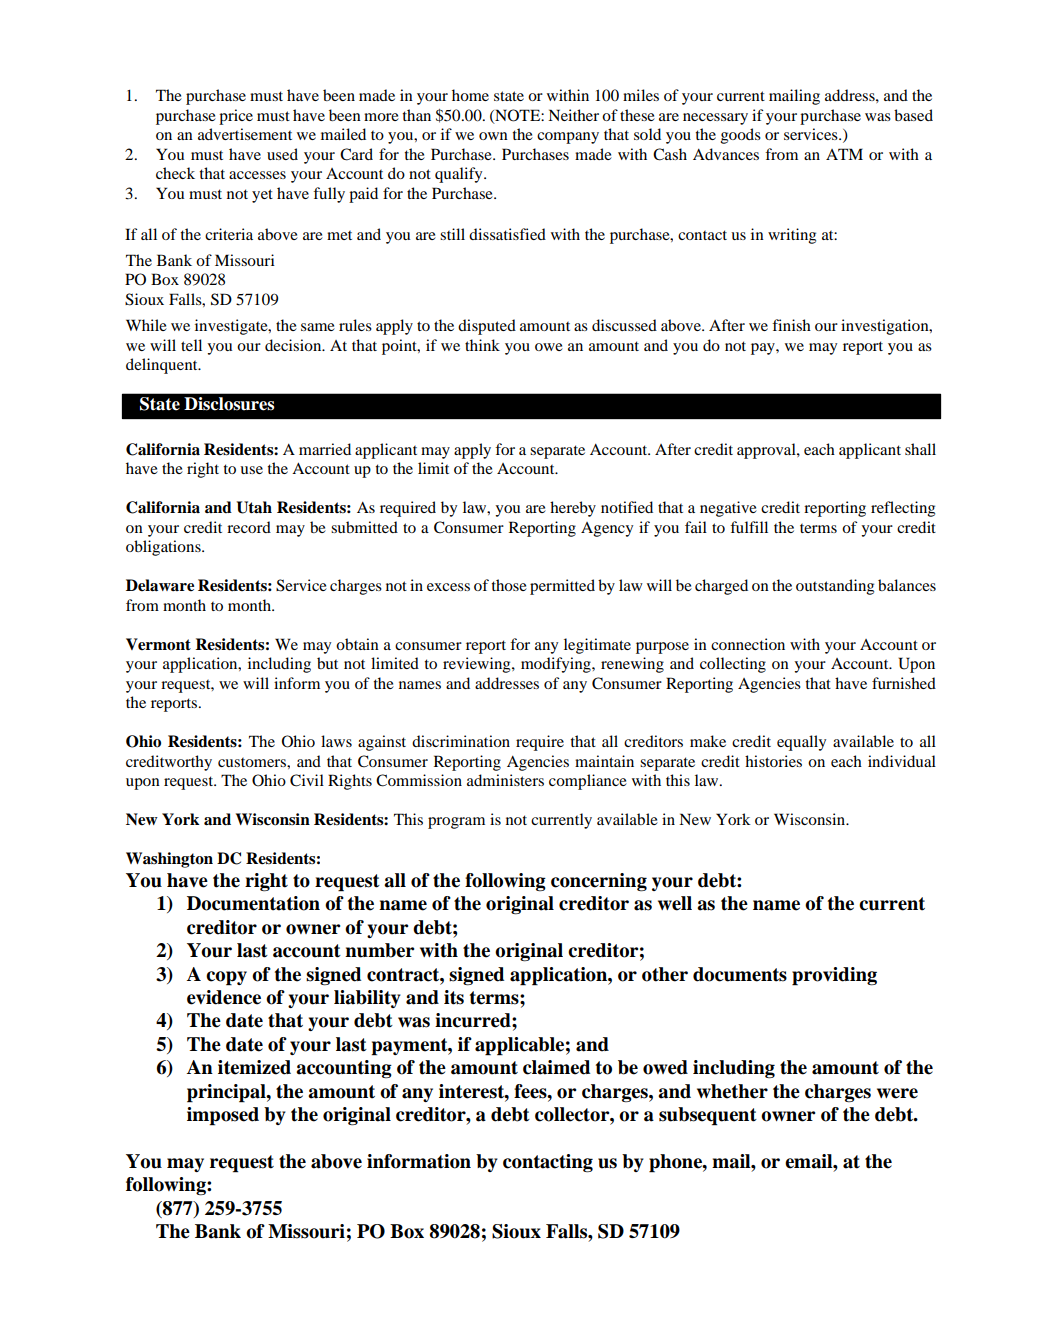  Describe the element at coordinates (160, 585) in the image. I see `Delaware` at that location.
